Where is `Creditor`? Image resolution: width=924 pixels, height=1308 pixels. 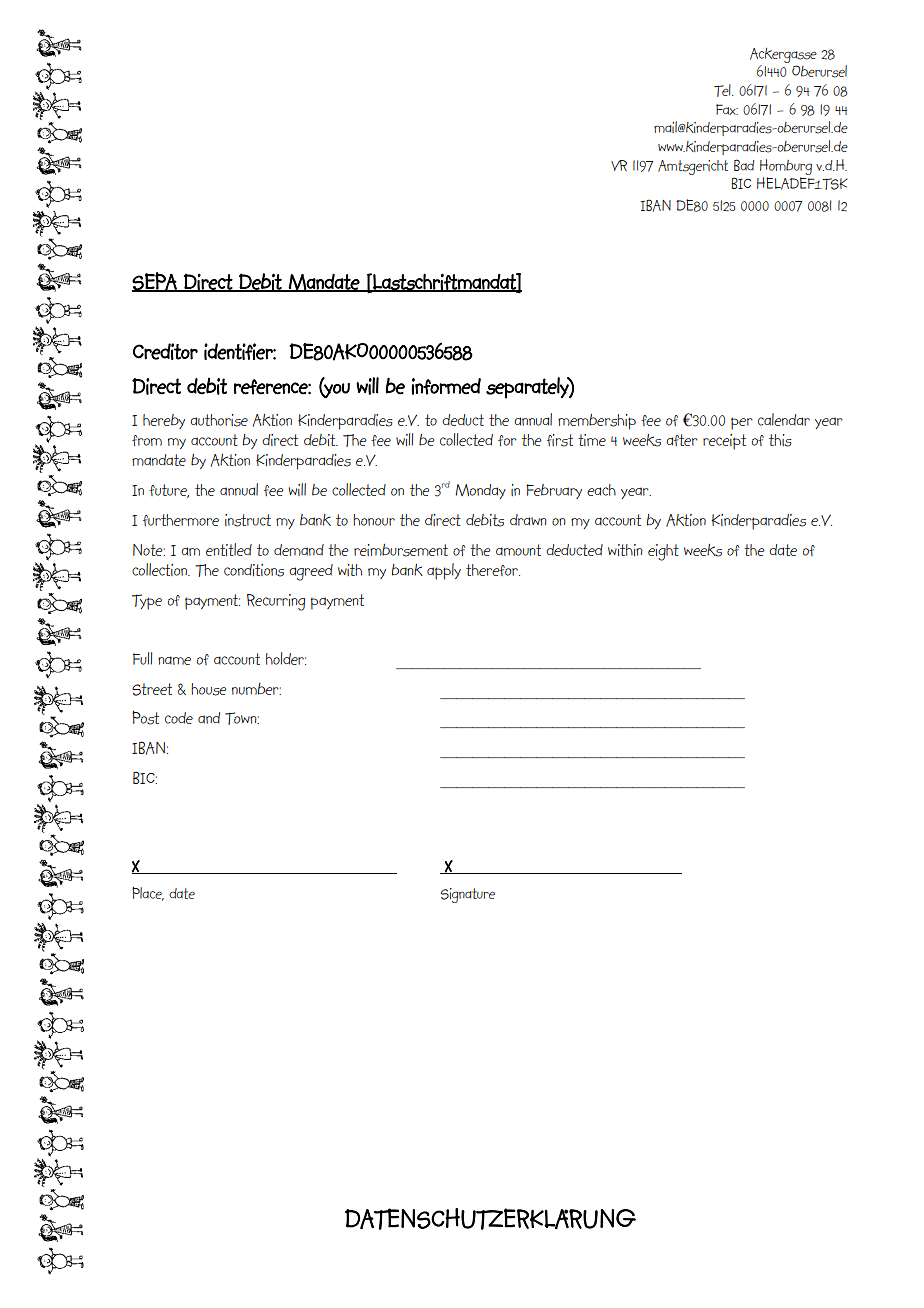
Creditor is located at coordinates (165, 351).
